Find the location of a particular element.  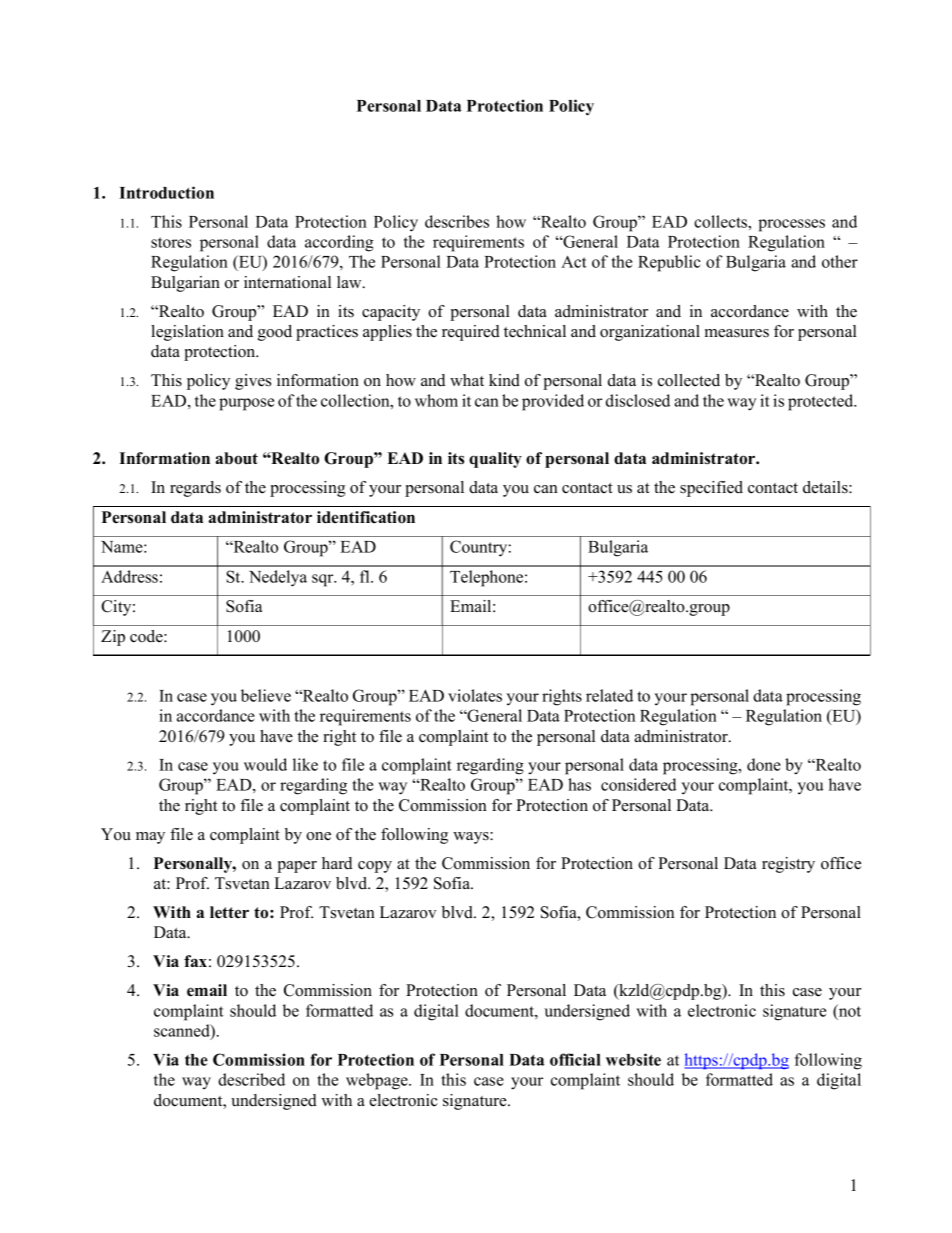

stores is located at coordinates (171, 242).
